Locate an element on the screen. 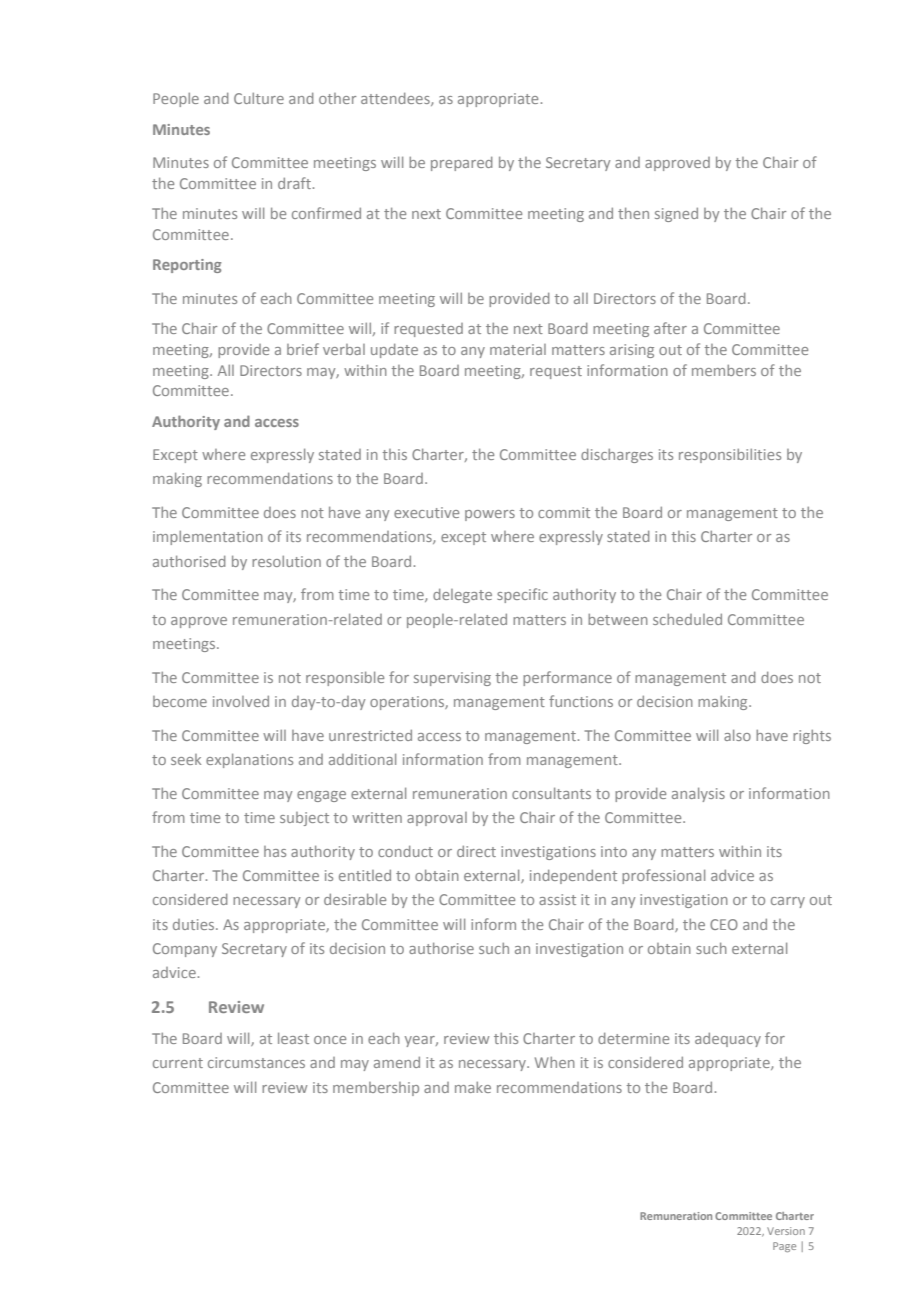 Image resolution: width=924 pixels, height=1308 pixels. analysis is located at coordinates (698, 794).
